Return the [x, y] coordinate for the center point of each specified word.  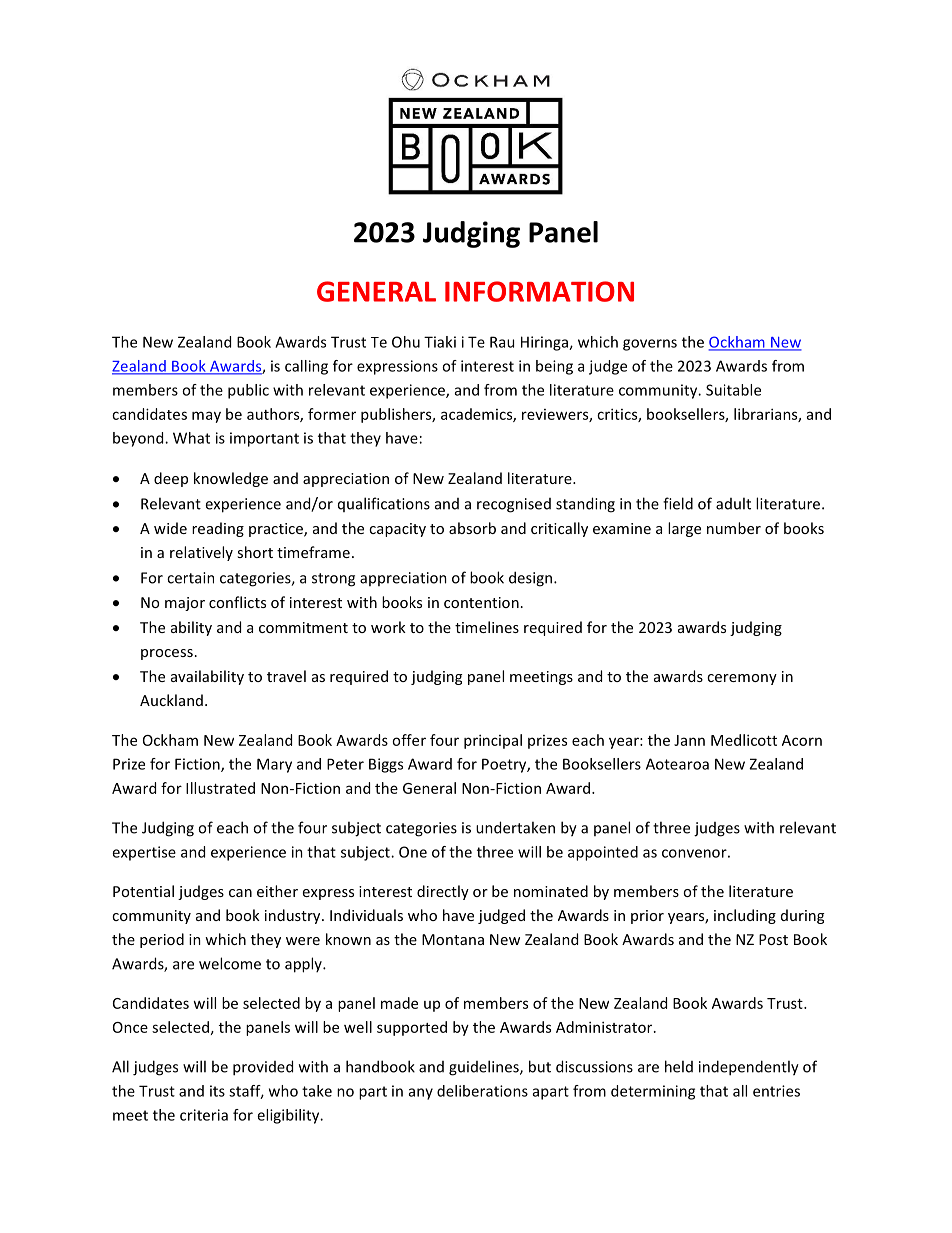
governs [650, 345]
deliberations [482, 1091]
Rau [502, 342]
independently [749, 1068]
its [217, 1091]
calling [306, 367]
